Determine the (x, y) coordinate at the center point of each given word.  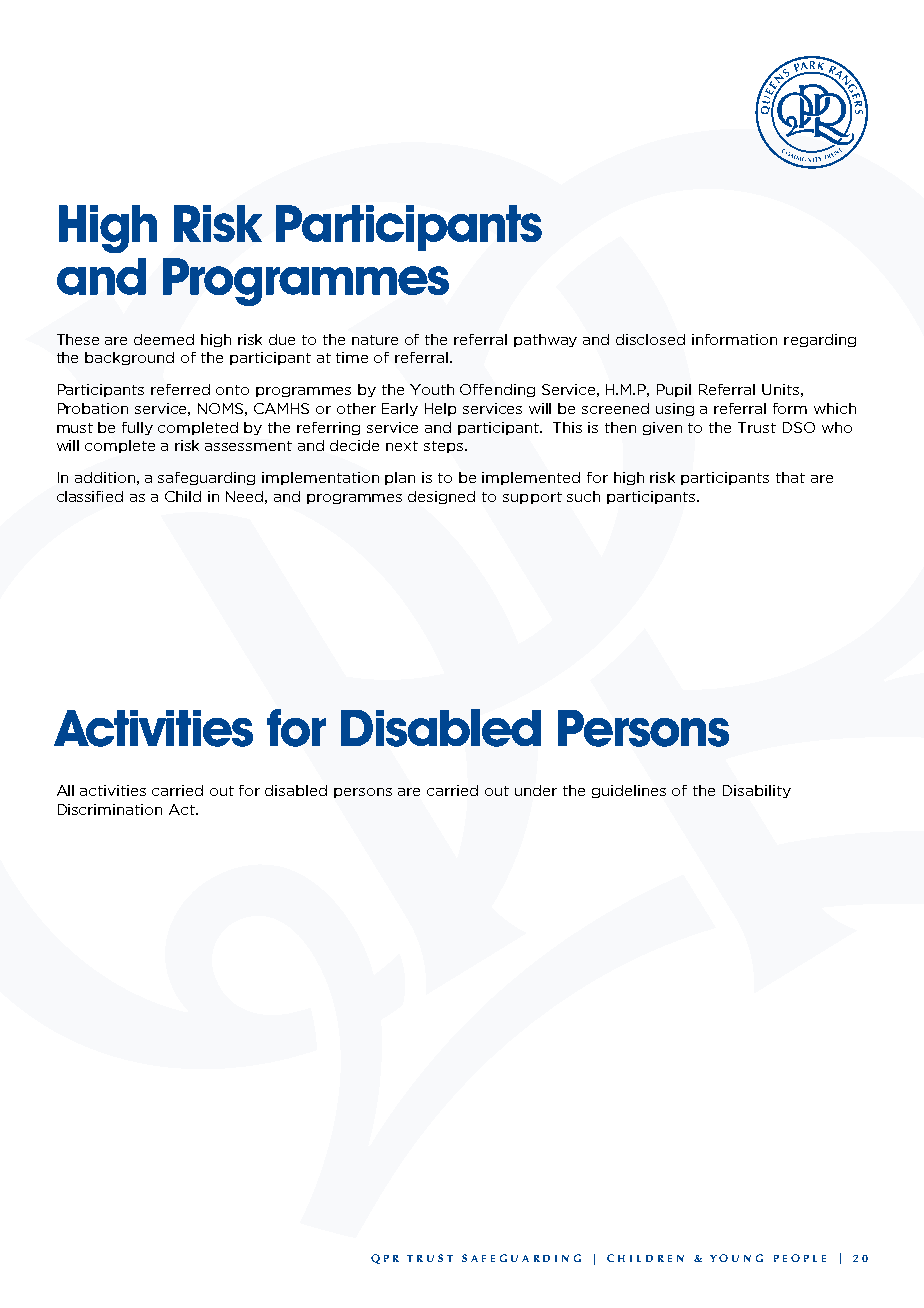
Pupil (674, 390)
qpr (385, 1259)
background (129, 358)
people (800, 1258)
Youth (432, 389)
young (736, 1258)
